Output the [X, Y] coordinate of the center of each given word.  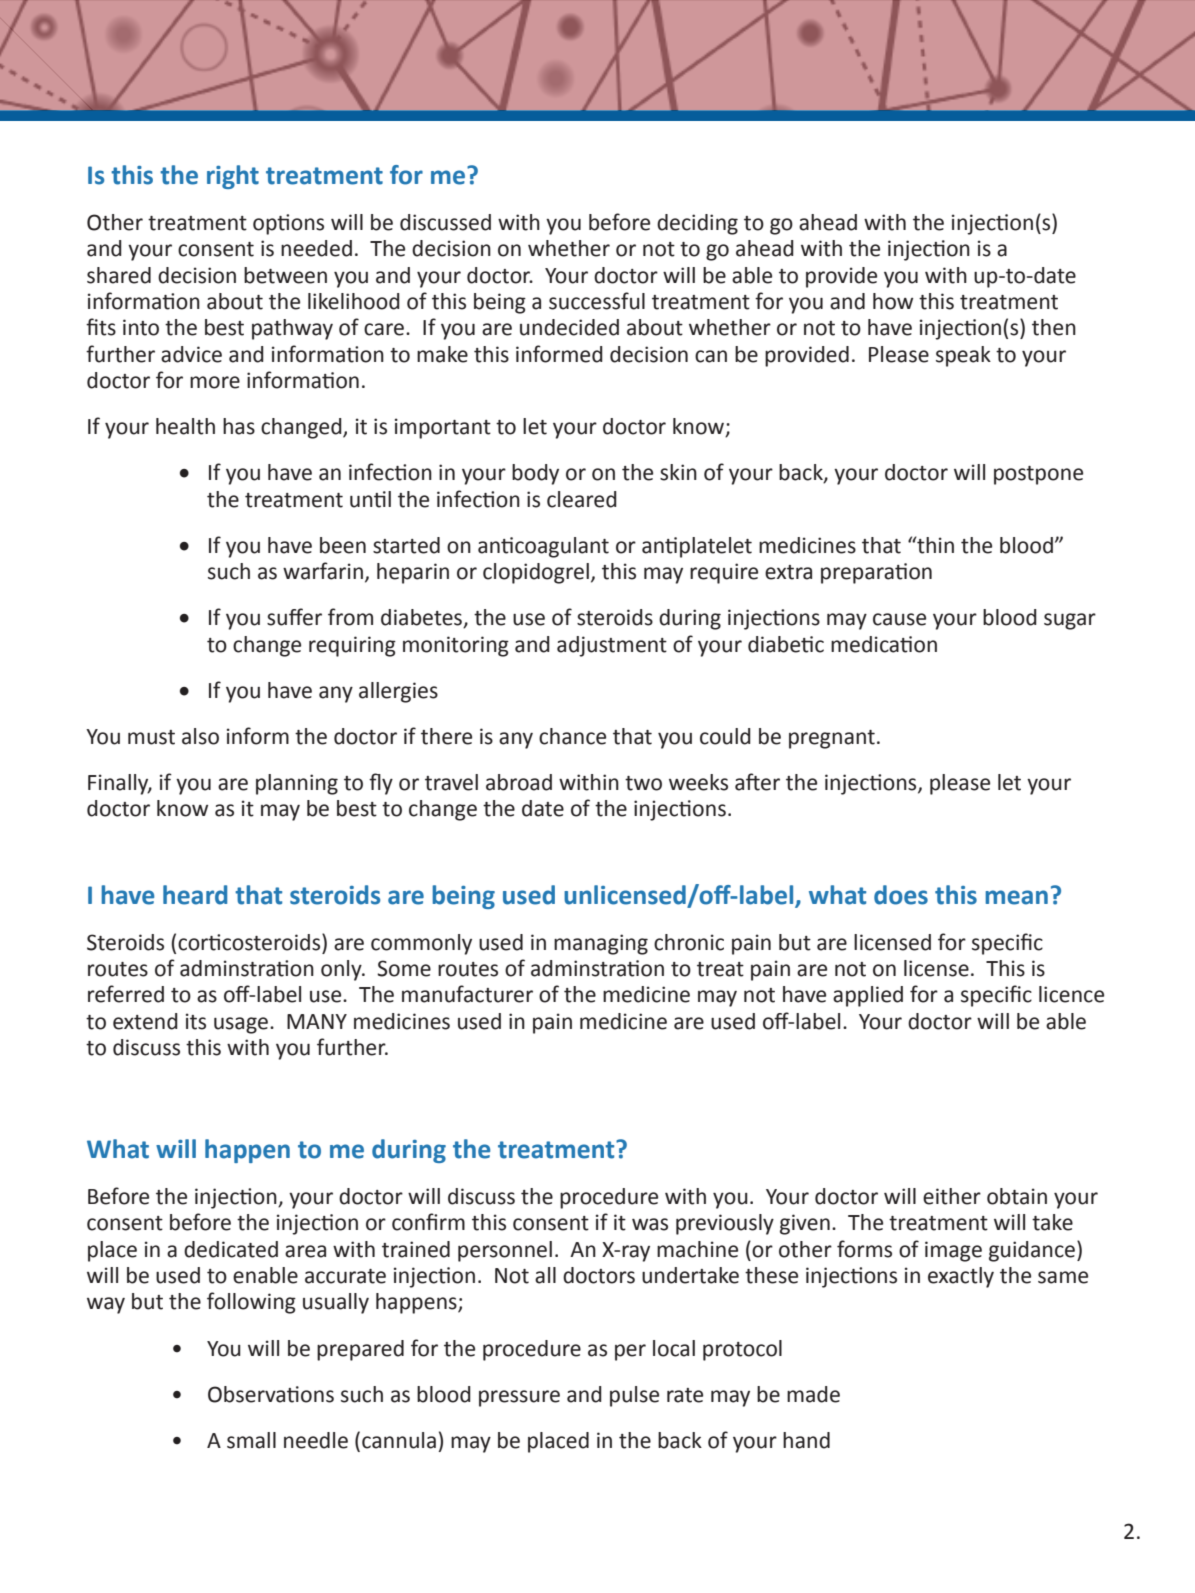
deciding [697, 224]
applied [868, 996]
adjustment [612, 646]
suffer [294, 617]
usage [241, 1025]
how [893, 301]
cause [899, 619]
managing [601, 944]
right [233, 177]
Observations [271, 1394]
